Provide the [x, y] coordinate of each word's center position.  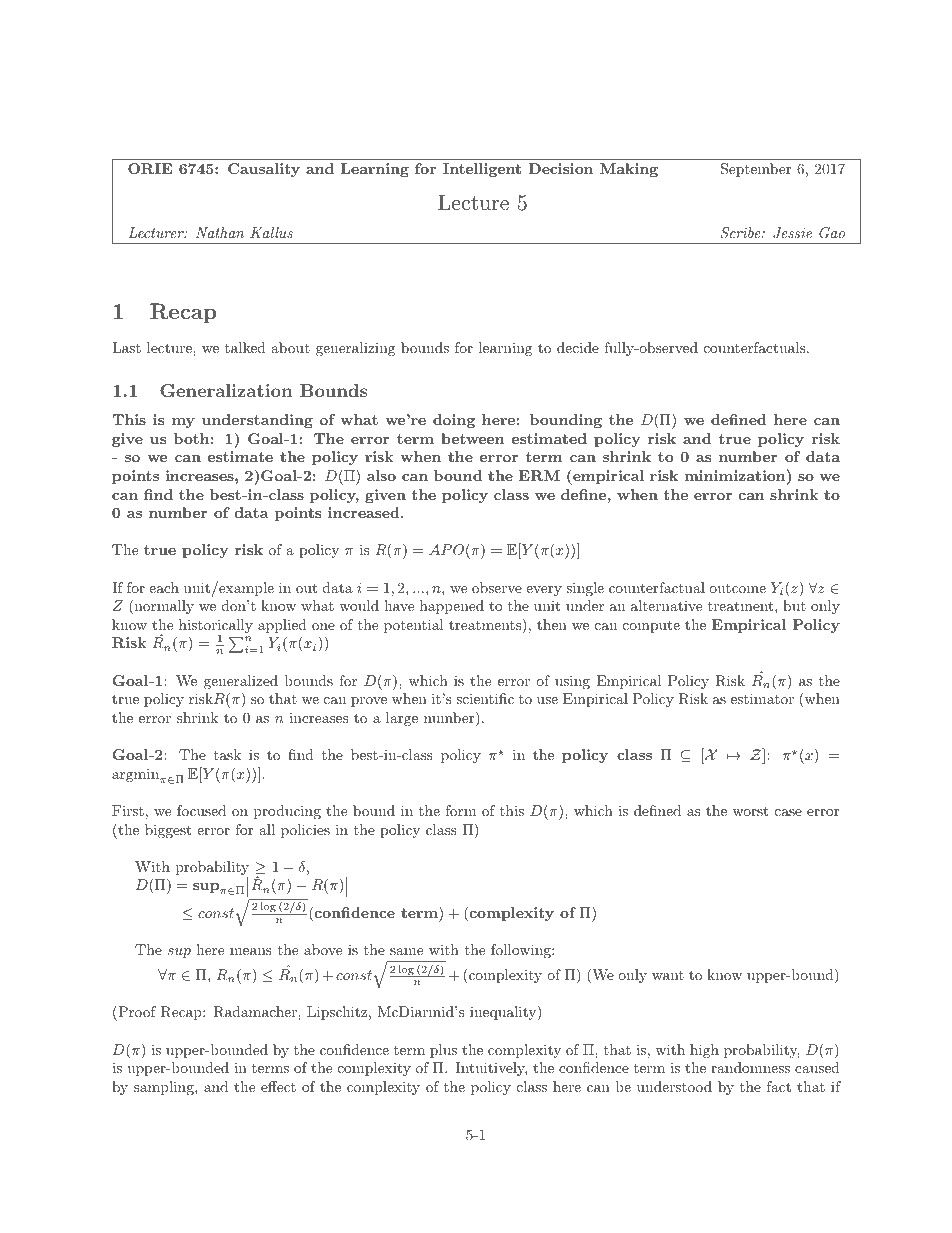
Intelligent [482, 170]
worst [750, 811]
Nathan [220, 232]
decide [578, 347]
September [756, 170]
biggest [168, 831]
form [461, 810]
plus [443, 1051]
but [794, 605]
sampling [165, 1088]
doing [454, 421]
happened [452, 607]
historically [216, 627]
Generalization [226, 390]
